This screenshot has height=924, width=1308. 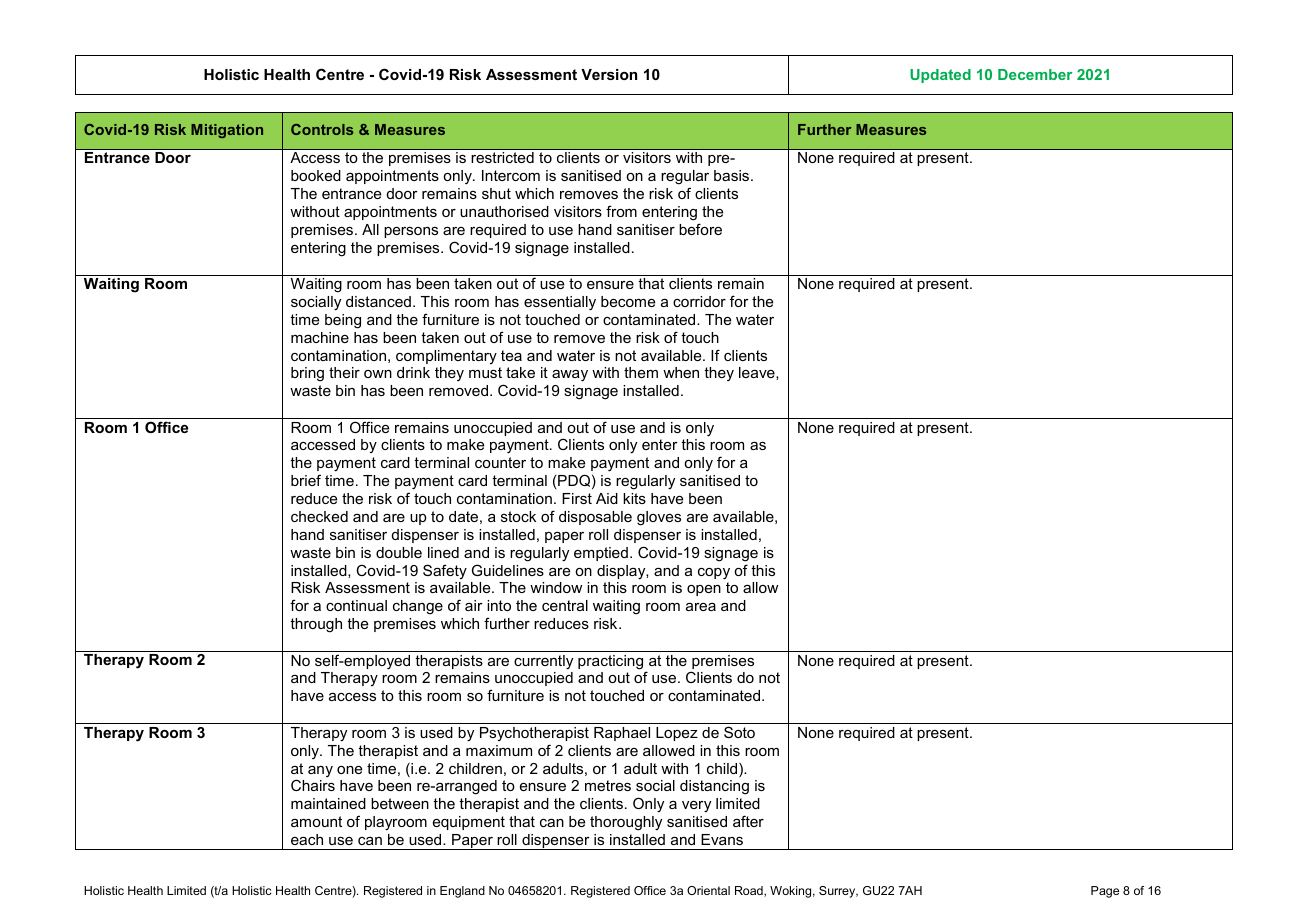 I want to click on their, so click(x=344, y=372).
